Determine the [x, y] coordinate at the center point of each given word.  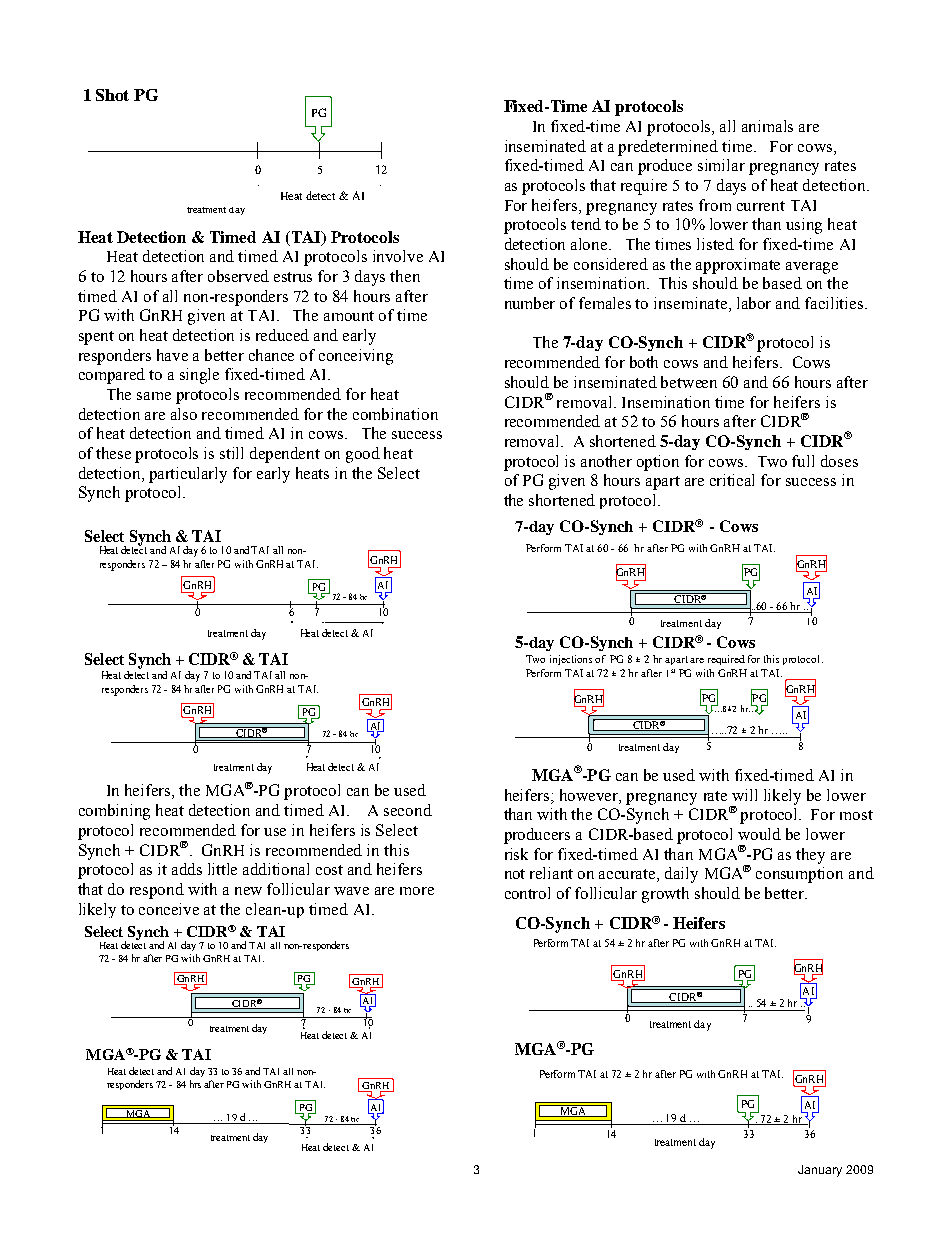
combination [395, 414]
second [408, 810]
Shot [112, 95]
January [820, 1171]
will [744, 795]
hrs [195, 1084]
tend [586, 224]
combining [114, 812]
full [803, 461]
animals [767, 126]
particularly [188, 475]
